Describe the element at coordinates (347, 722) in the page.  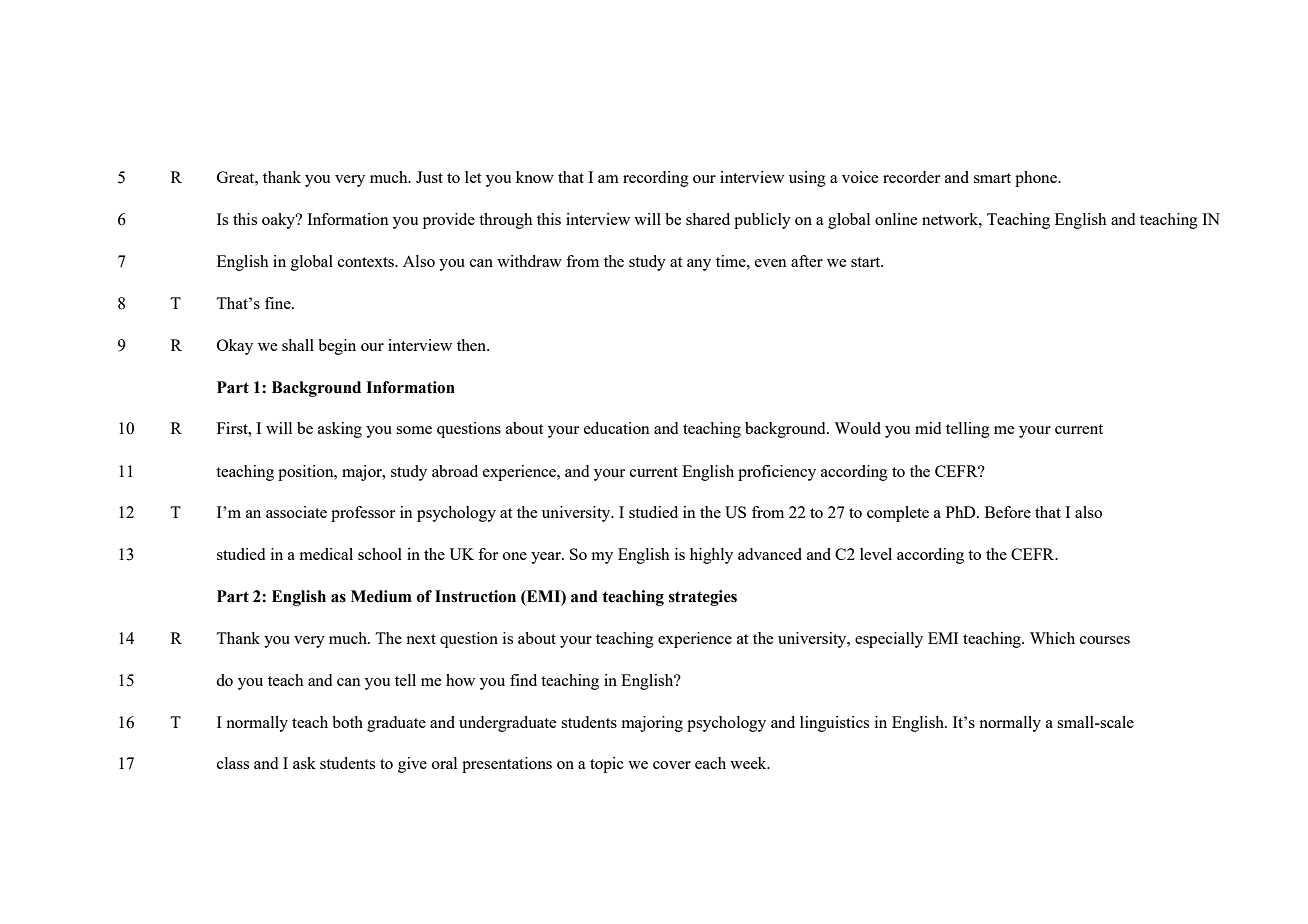
I see `both` at that location.
